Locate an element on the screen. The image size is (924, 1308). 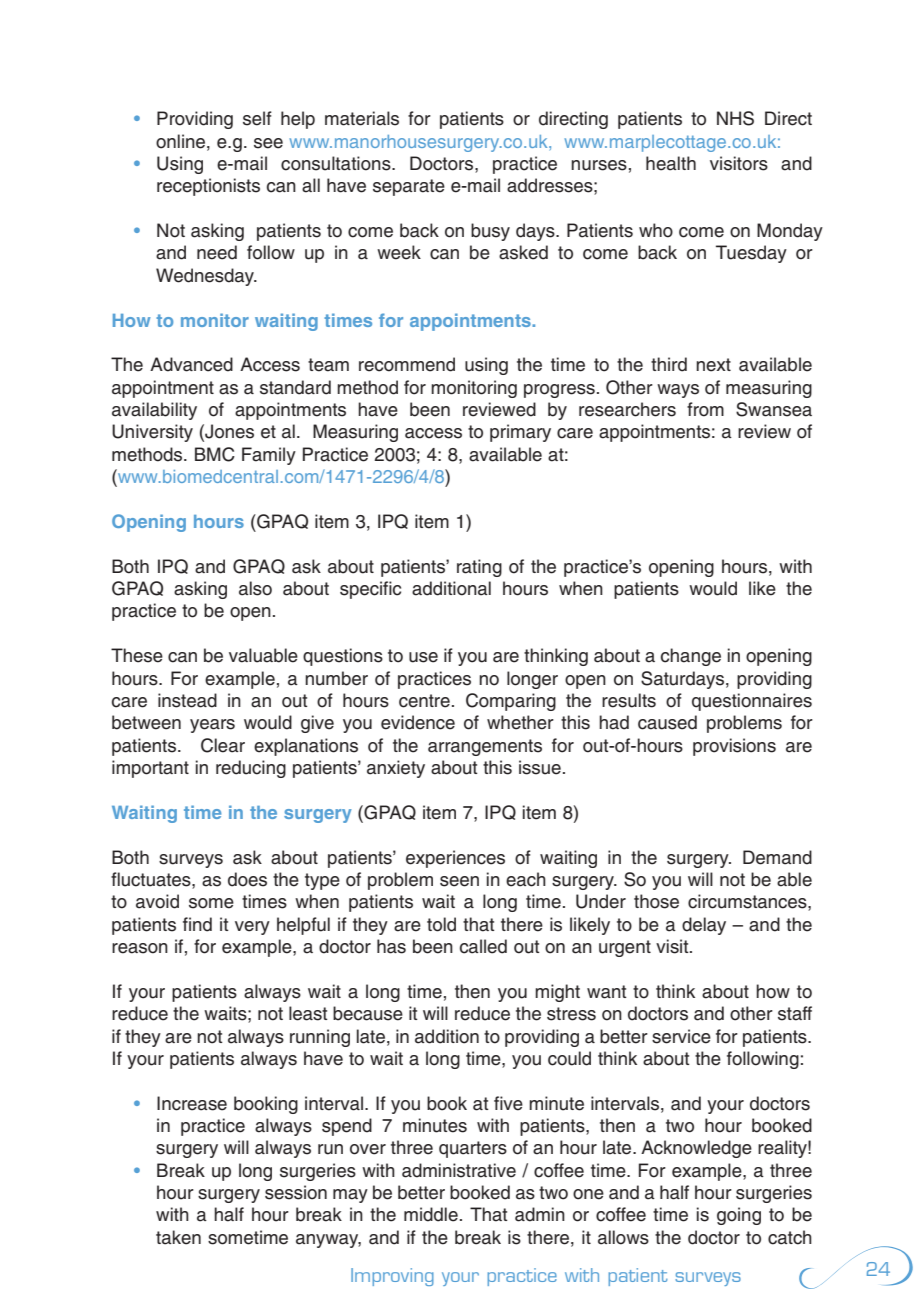
separate is located at coordinates (409, 187).
